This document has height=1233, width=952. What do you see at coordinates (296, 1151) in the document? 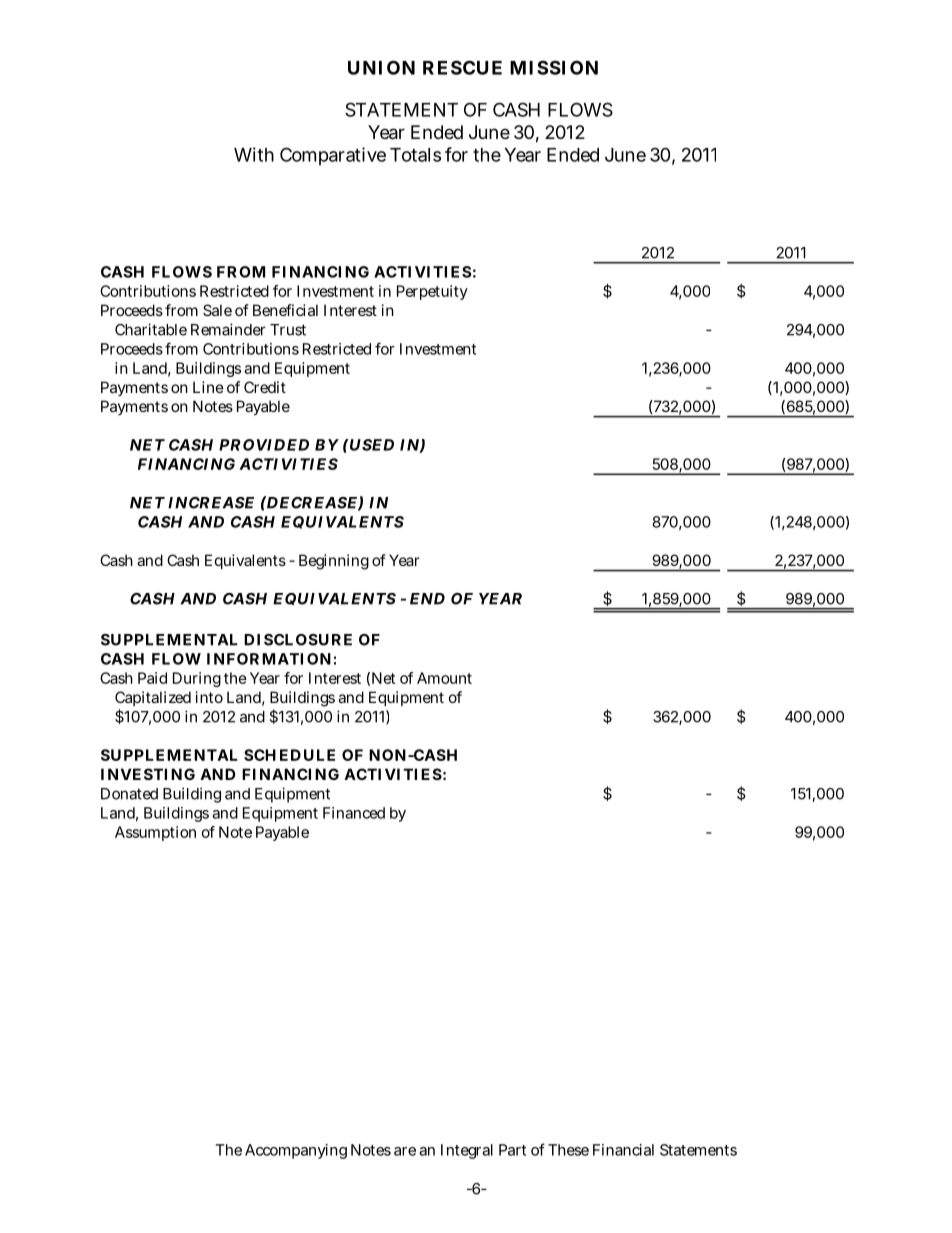
I see `Accompanying` at bounding box center [296, 1151].
